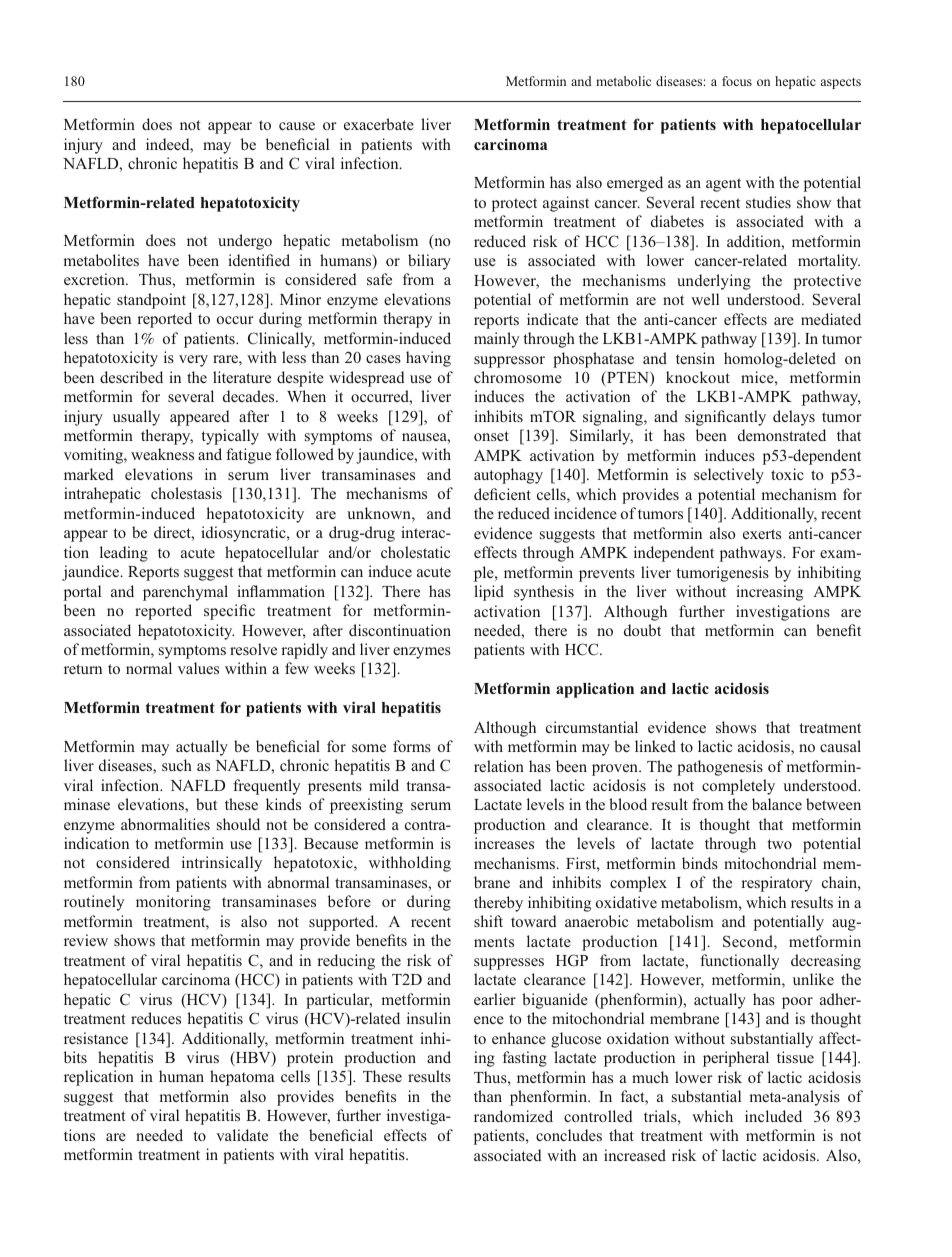 The height and width of the screenshot is (1257, 952). What do you see at coordinates (379, 124) in the screenshot?
I see `exacerbate` at bounding box center [379, 124].
